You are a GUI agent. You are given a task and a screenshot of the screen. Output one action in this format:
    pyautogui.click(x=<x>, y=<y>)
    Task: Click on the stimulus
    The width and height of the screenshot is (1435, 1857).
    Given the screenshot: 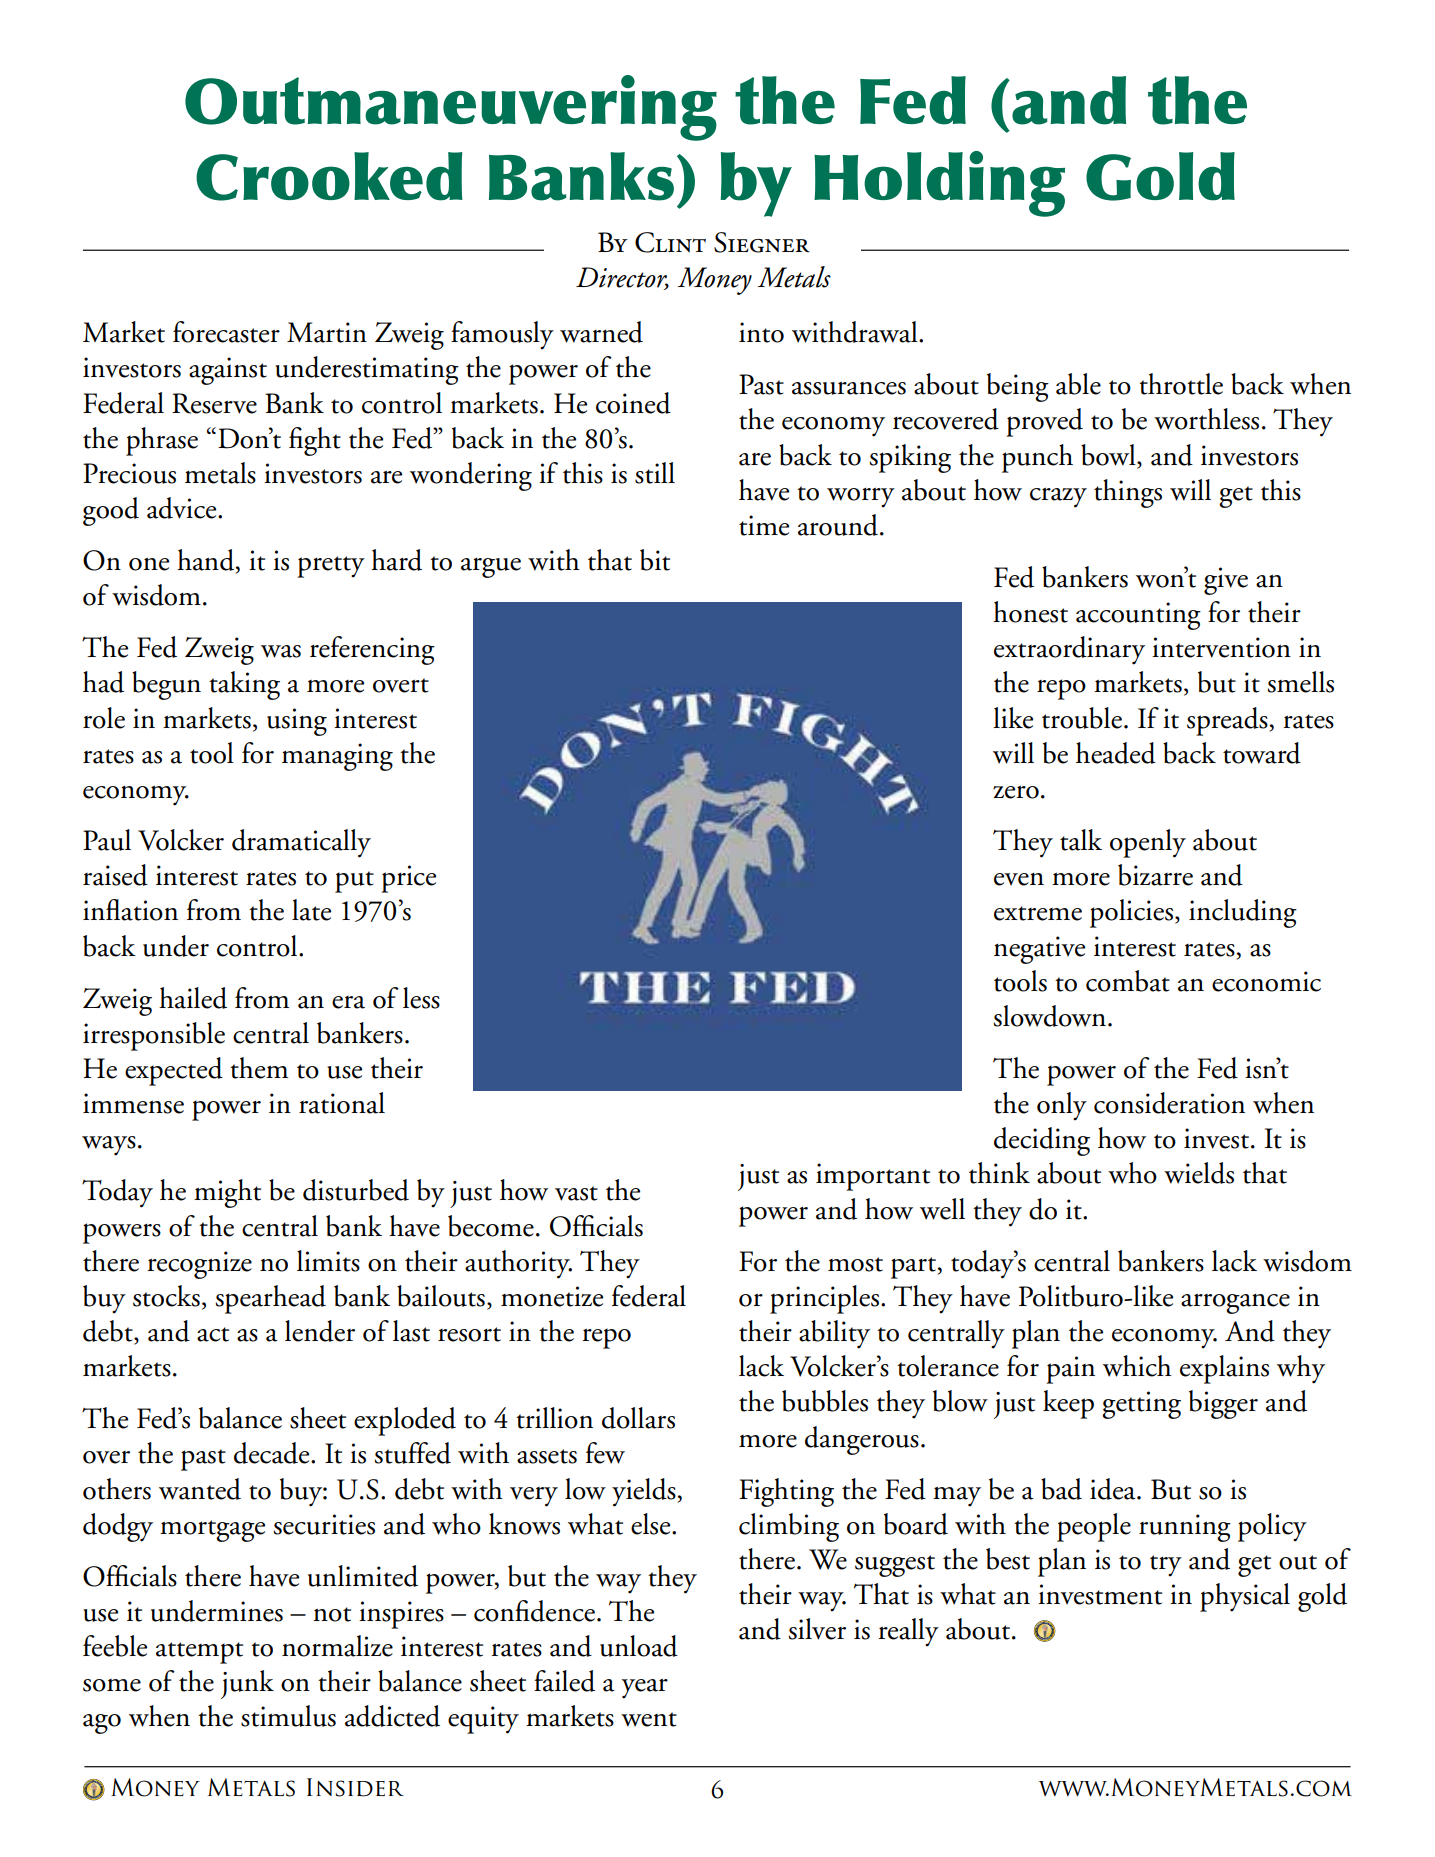 What is the action you would take?
    pyautogui.click(x=288, y=1716)
